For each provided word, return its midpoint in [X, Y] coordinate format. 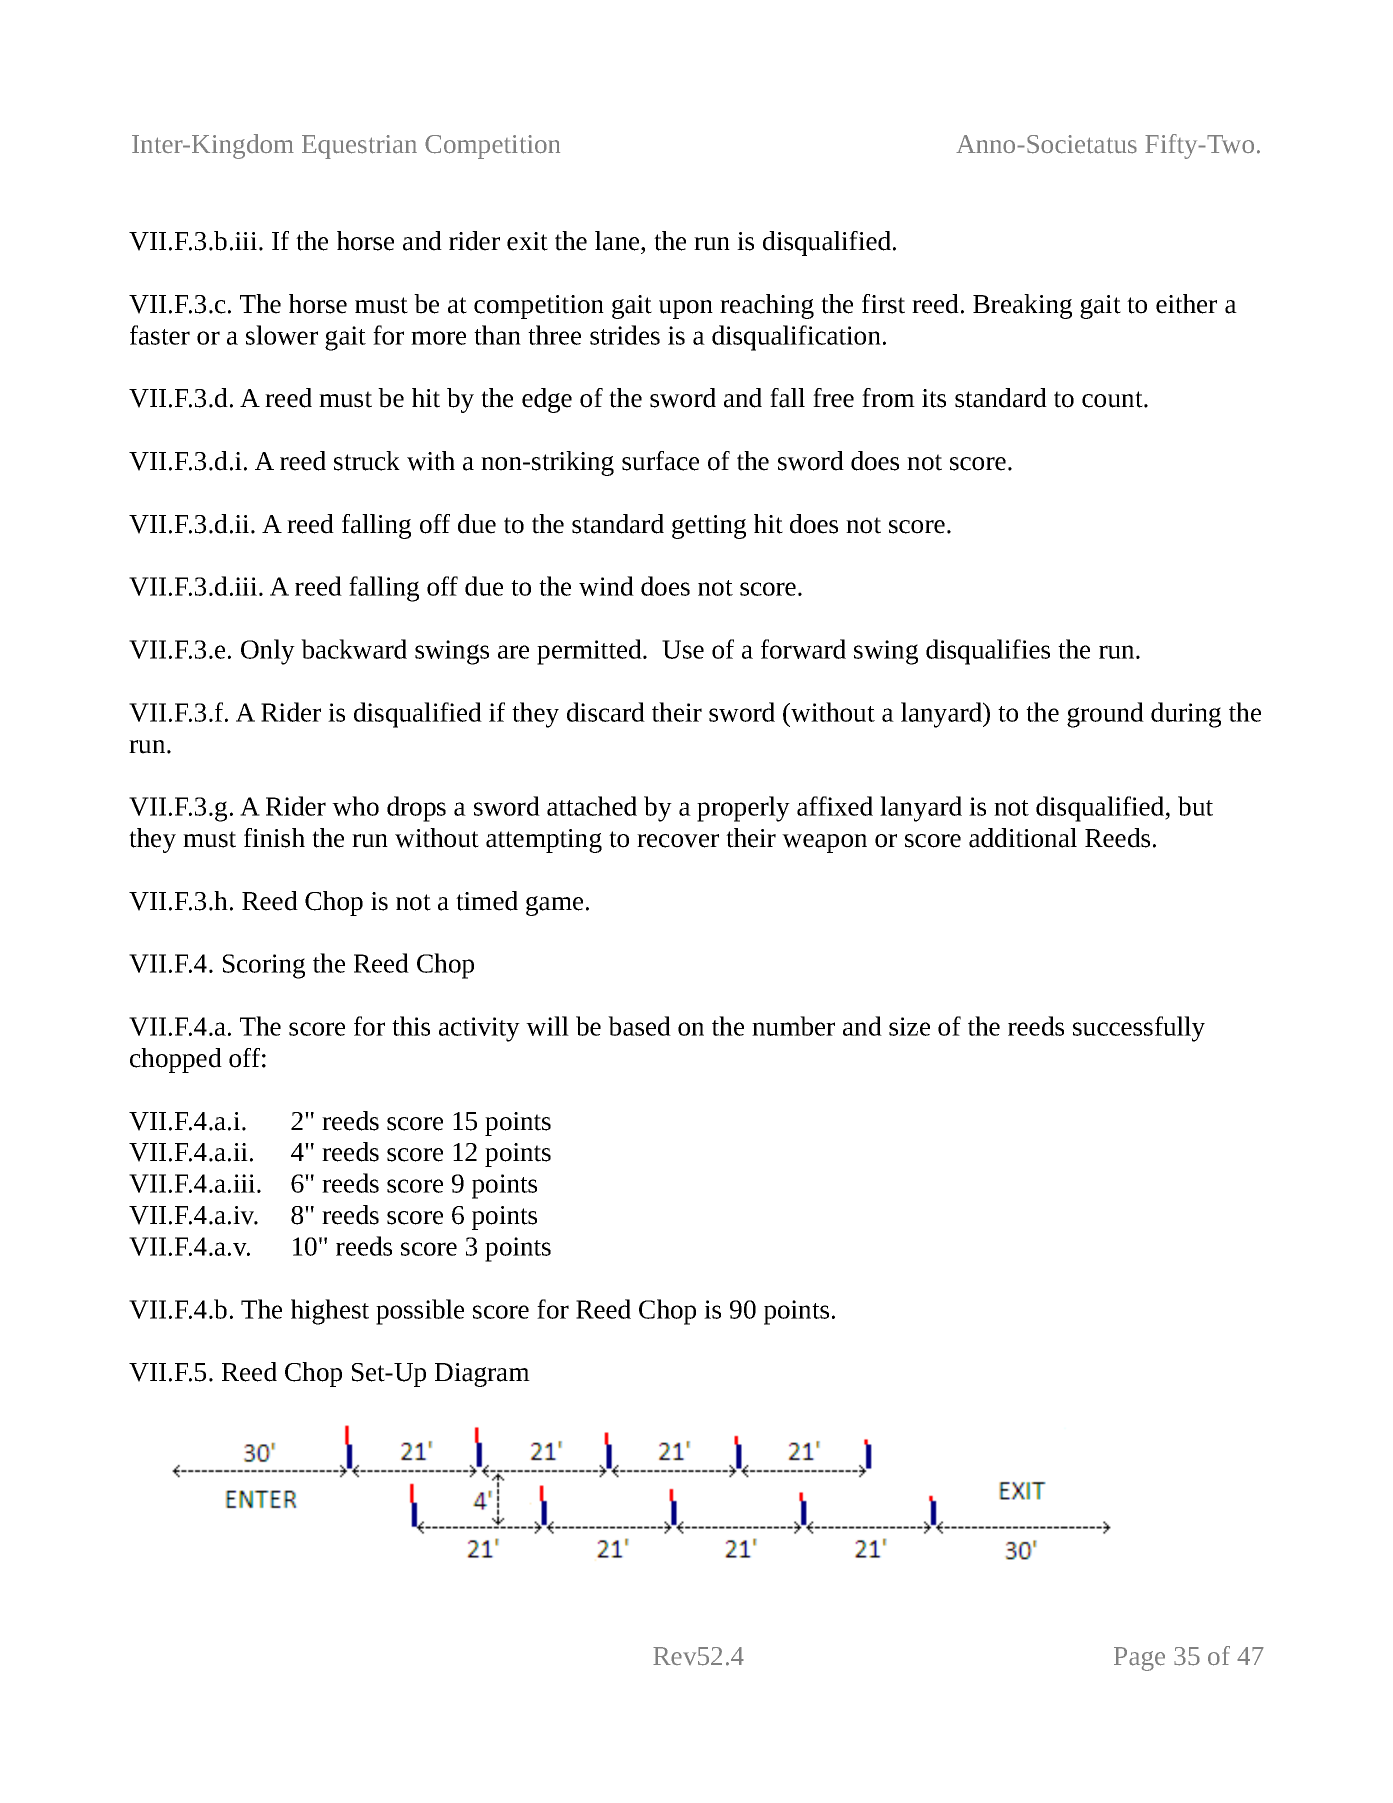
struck [367, 461]
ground [1105, 715]
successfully [1139, 1029]
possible [420, 1312]
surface [660, 461]
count [1113, 399]
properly [743, 809]
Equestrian [359, 147]
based [639, 1026]
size [909, 1026]
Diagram [482, 1375]
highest [330, 1312]
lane [618, 241]
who [355, 806]
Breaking [1022, 306]
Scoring [264, 966]
